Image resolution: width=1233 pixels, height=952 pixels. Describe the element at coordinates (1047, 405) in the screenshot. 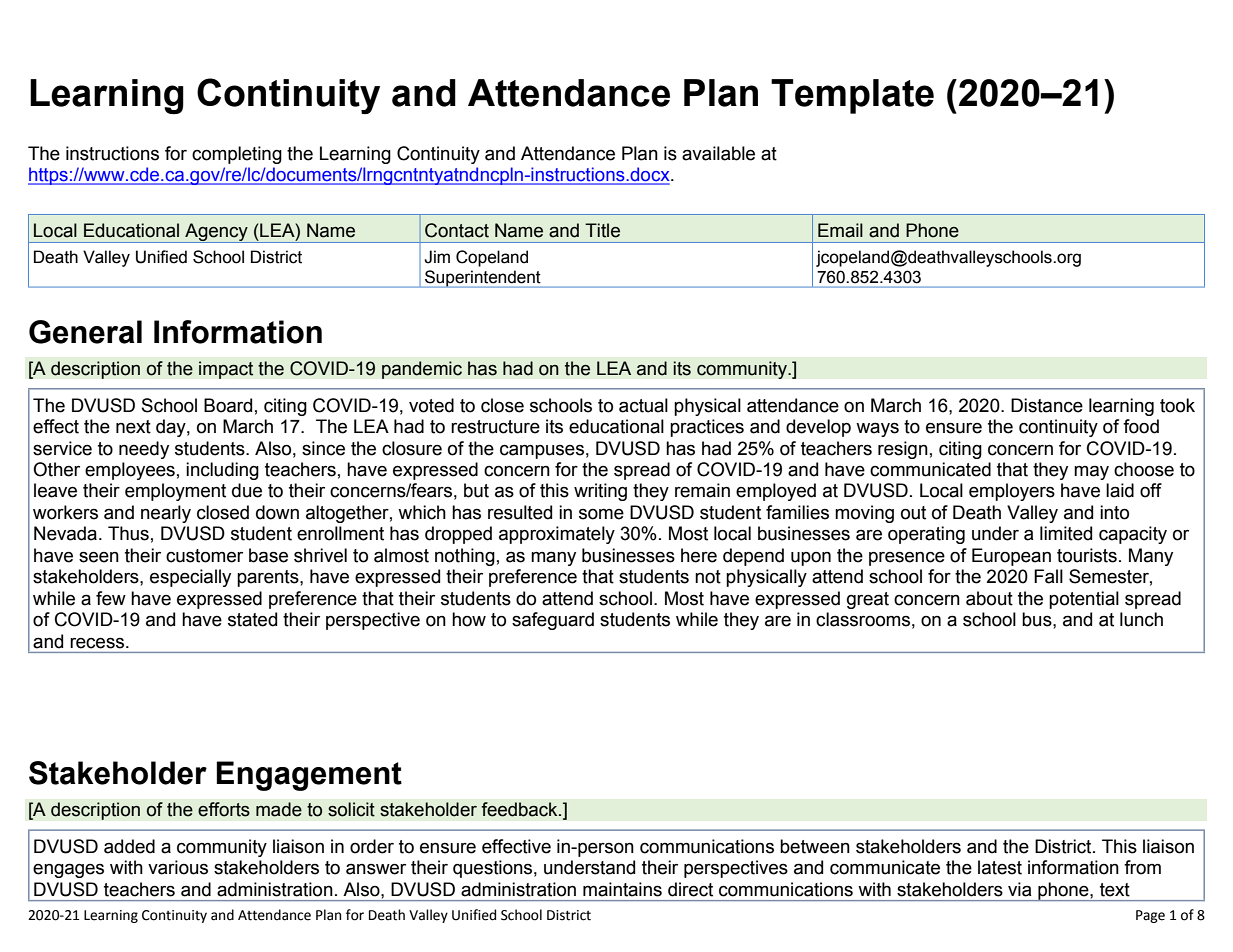

I see `Distance` at that location.
